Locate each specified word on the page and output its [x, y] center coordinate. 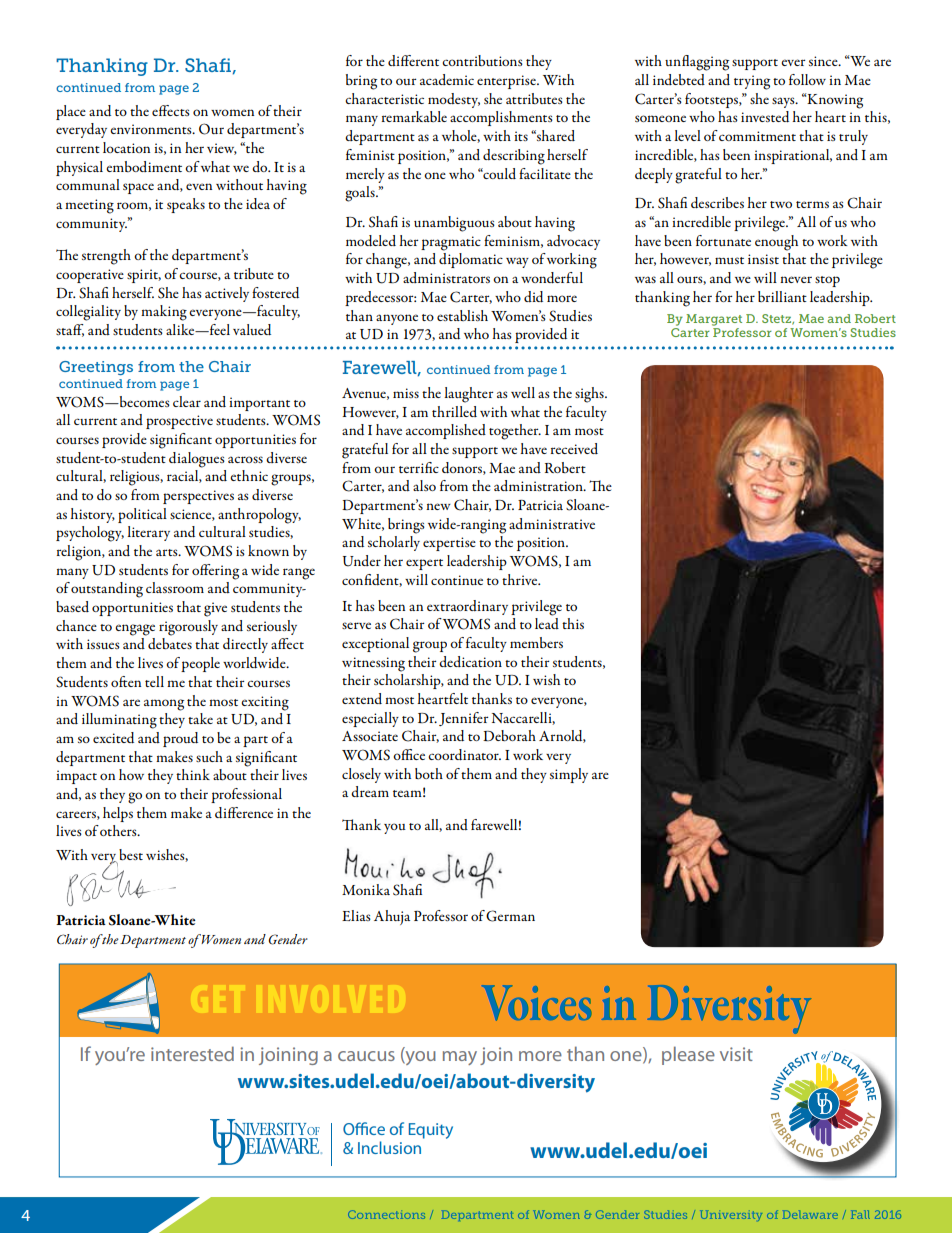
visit [736, 1054]
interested [192, 1053]
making [164, 313]
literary [148, 533]
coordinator [464, 754]
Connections [386, 1214]
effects [171, 110]
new [438, 506]
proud [180, 739]
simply [569, 775]
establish [462, 315]
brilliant [782, 296]
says [784, 102]
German [510, 916]
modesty [454, 100]
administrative [552, 523]
